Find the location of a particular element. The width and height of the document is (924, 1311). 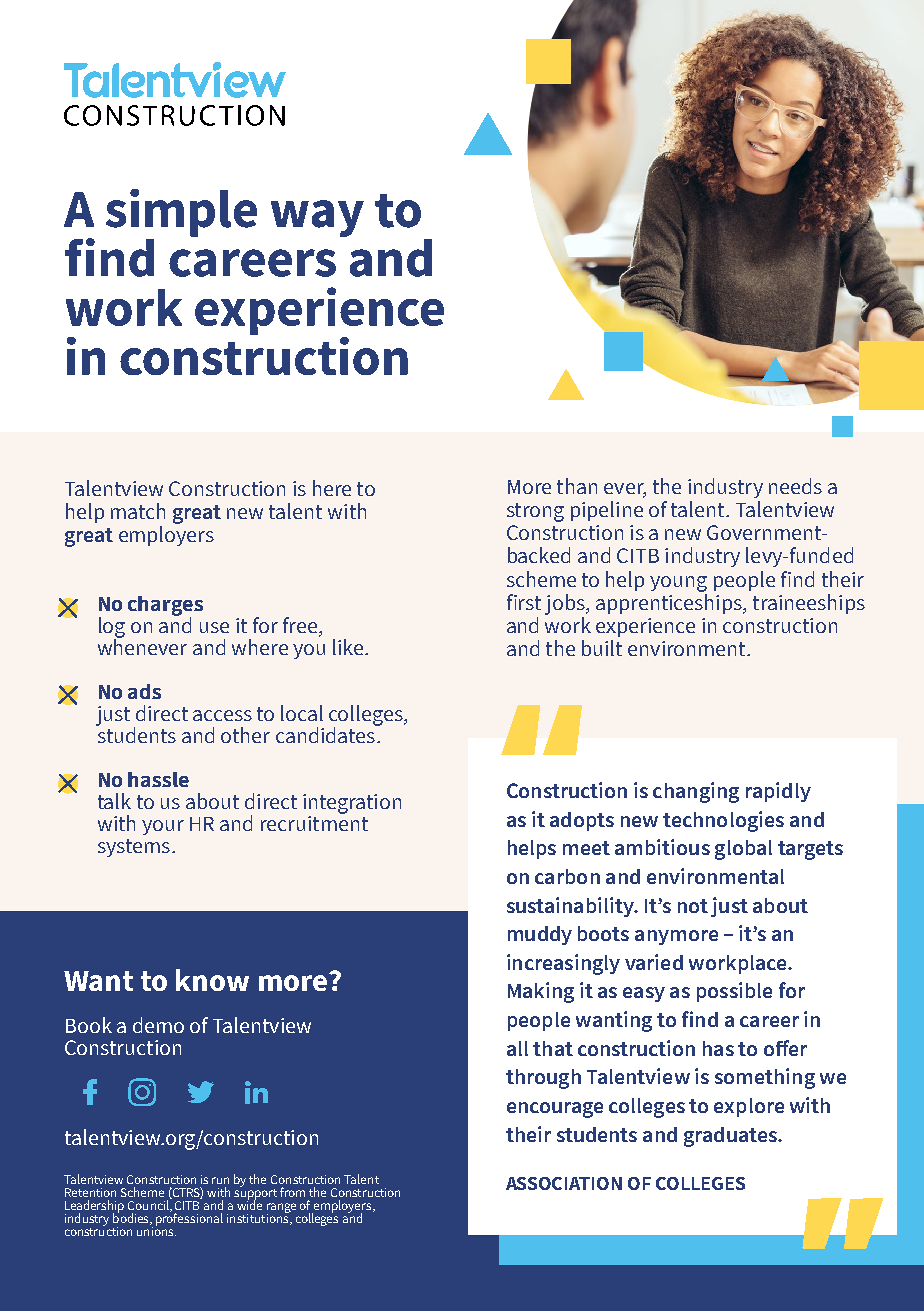

professional is located at coordinates (189, 1218).
